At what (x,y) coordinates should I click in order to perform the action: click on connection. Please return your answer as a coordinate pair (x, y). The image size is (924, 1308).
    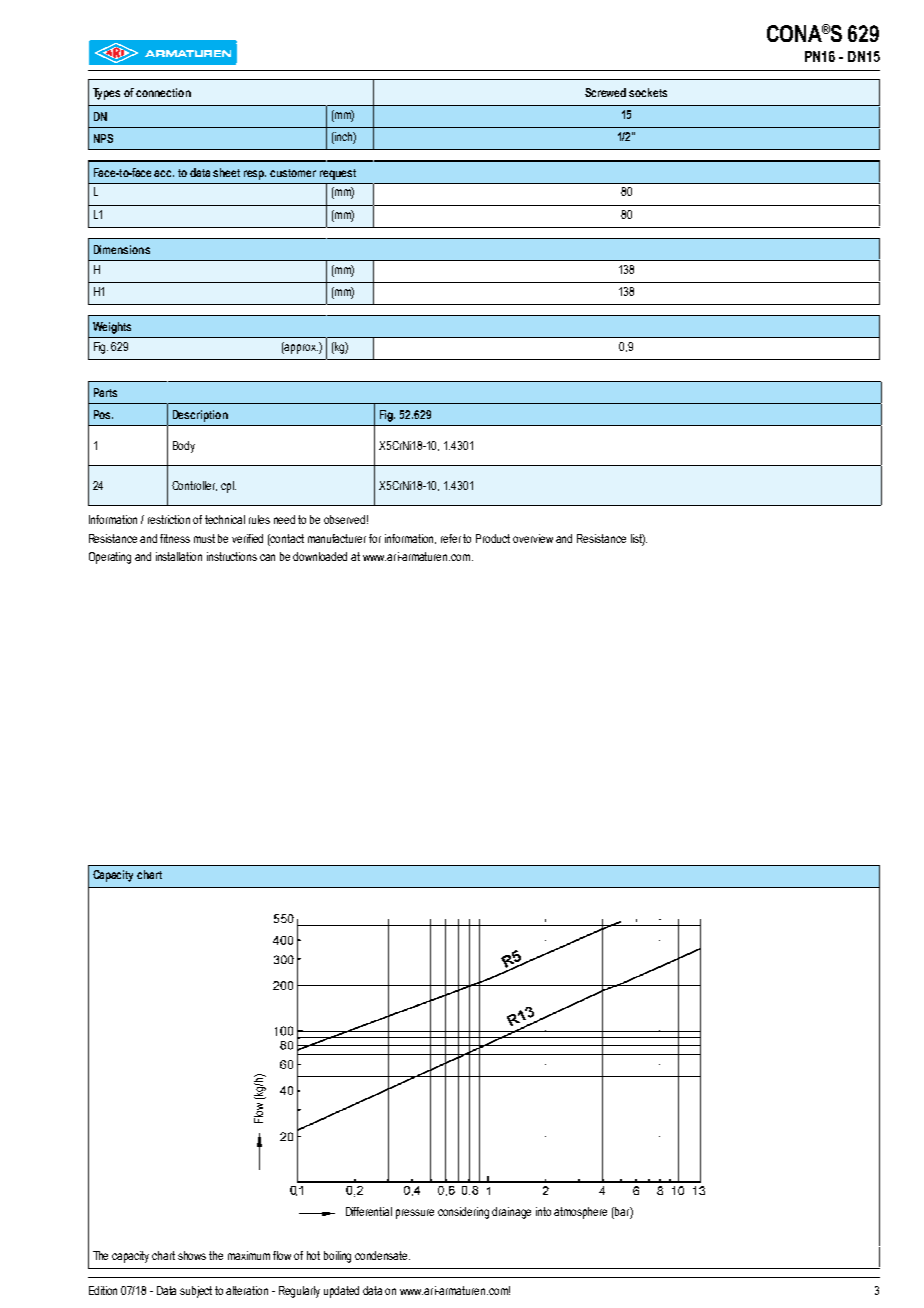
    Looking at the image, I should click on (163, 92).
